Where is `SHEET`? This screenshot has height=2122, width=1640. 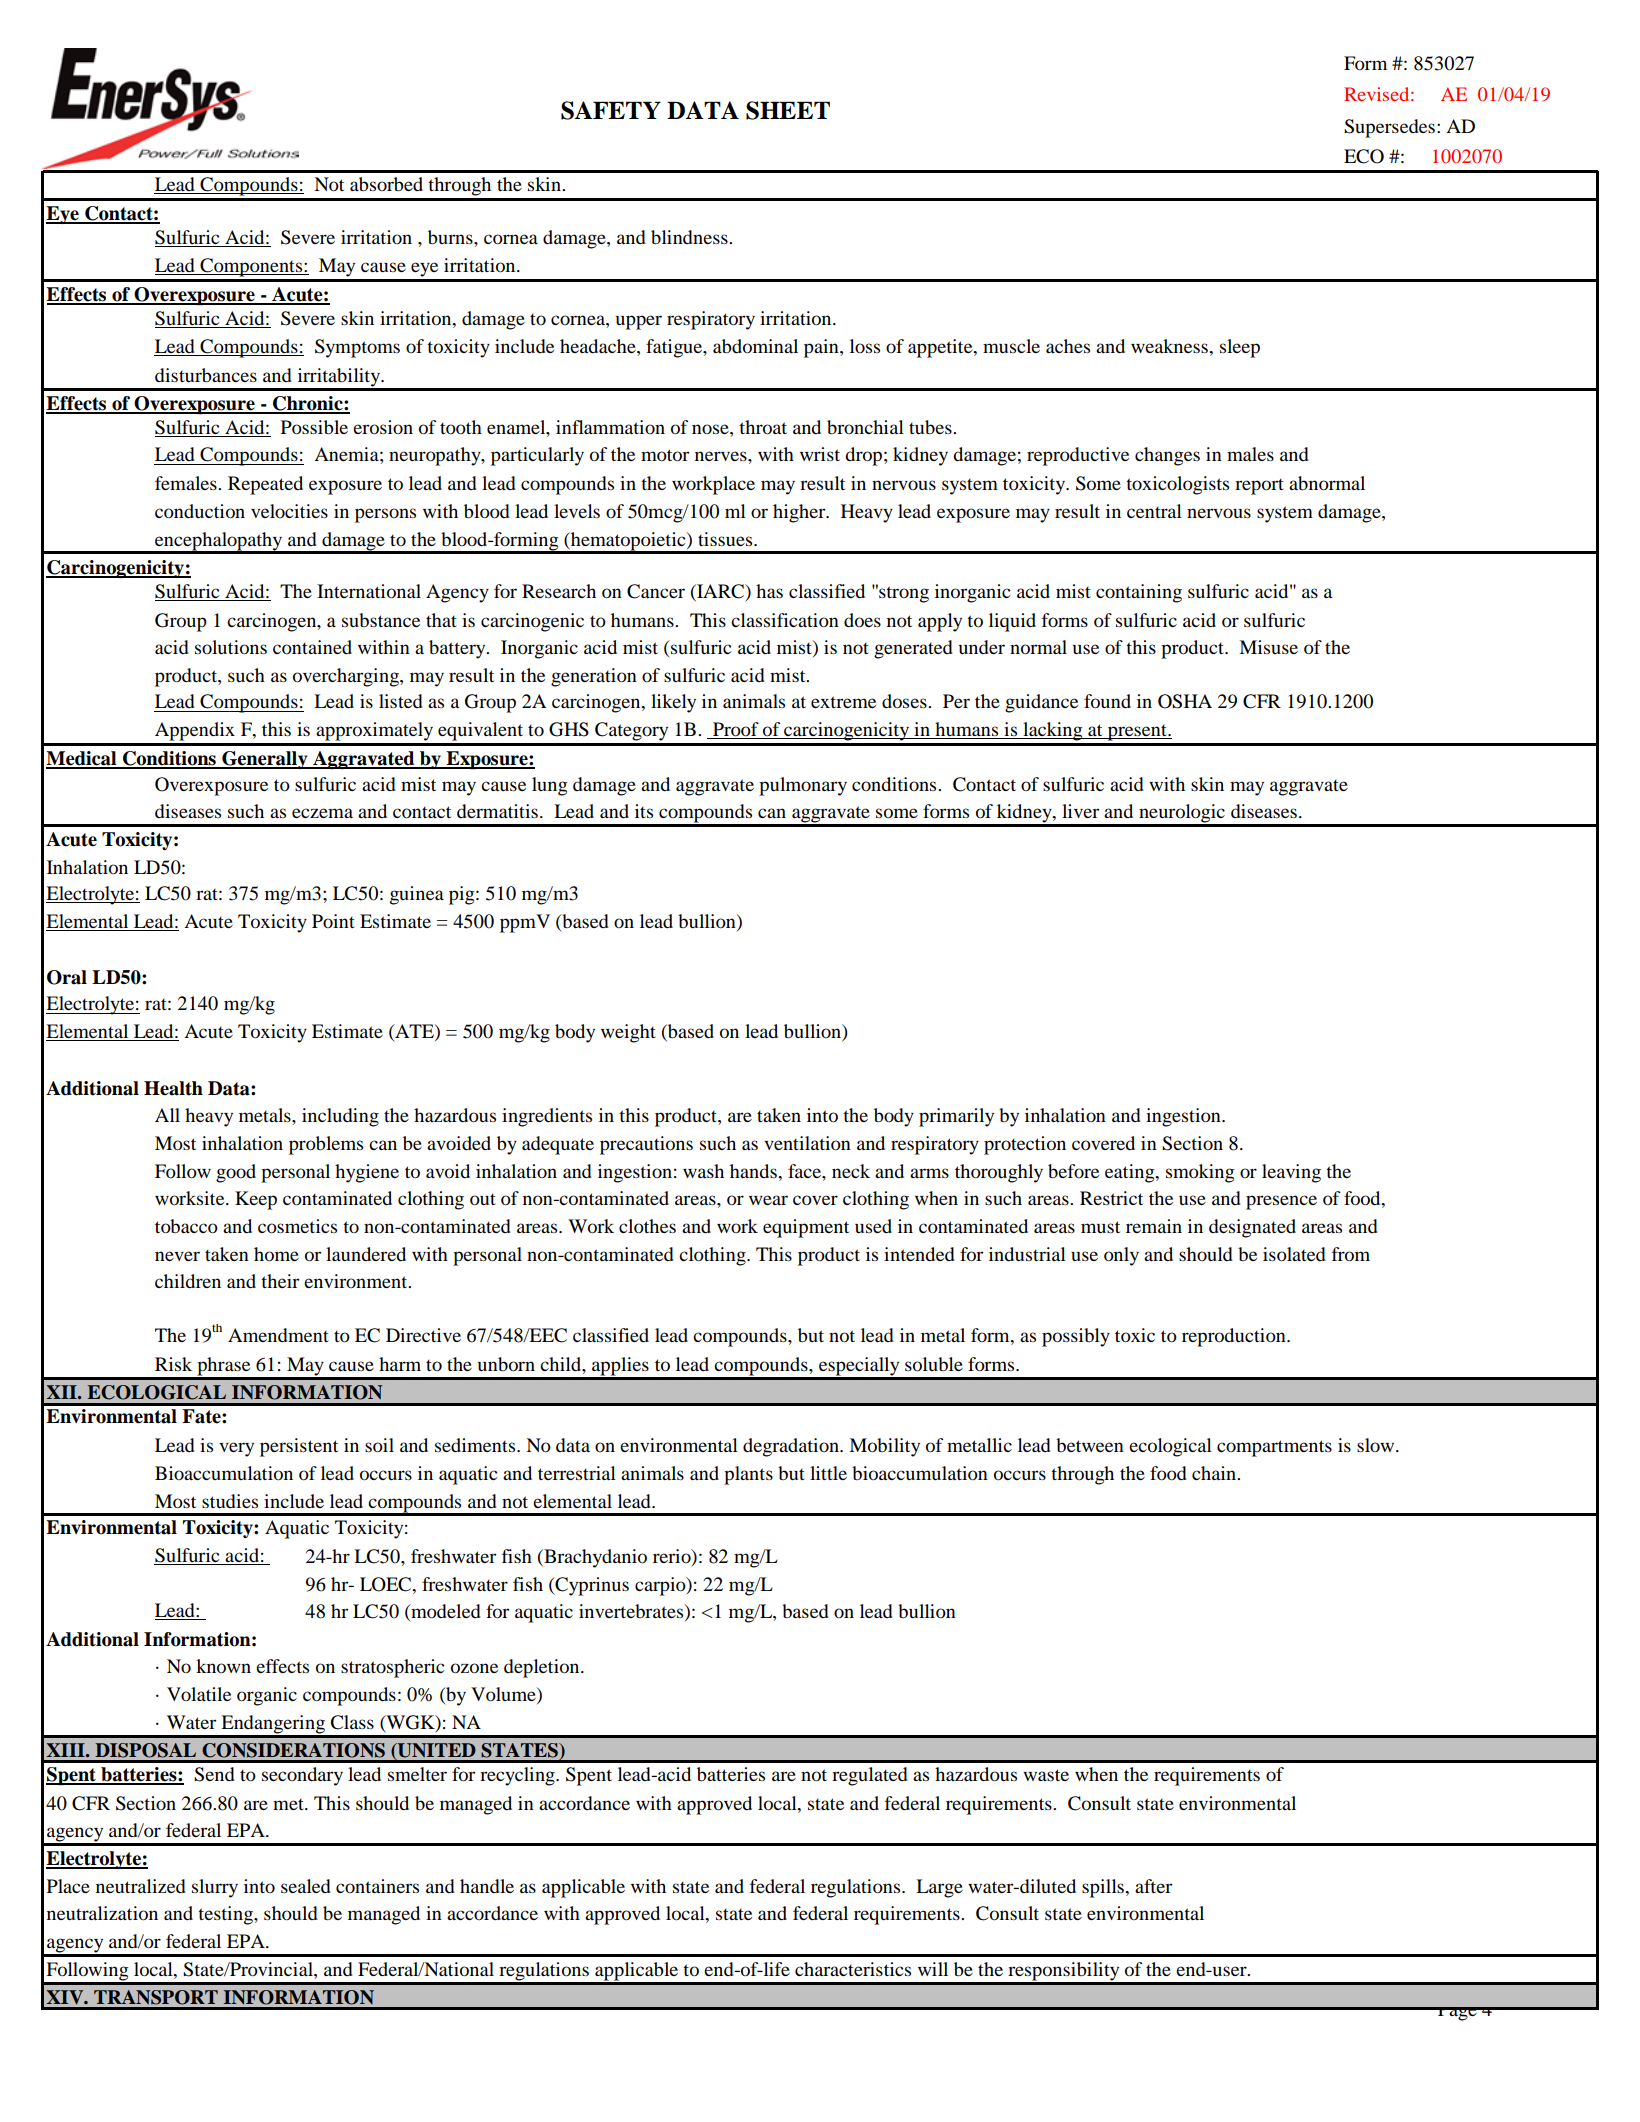
SHEET is located at coordinates (788, 110).
